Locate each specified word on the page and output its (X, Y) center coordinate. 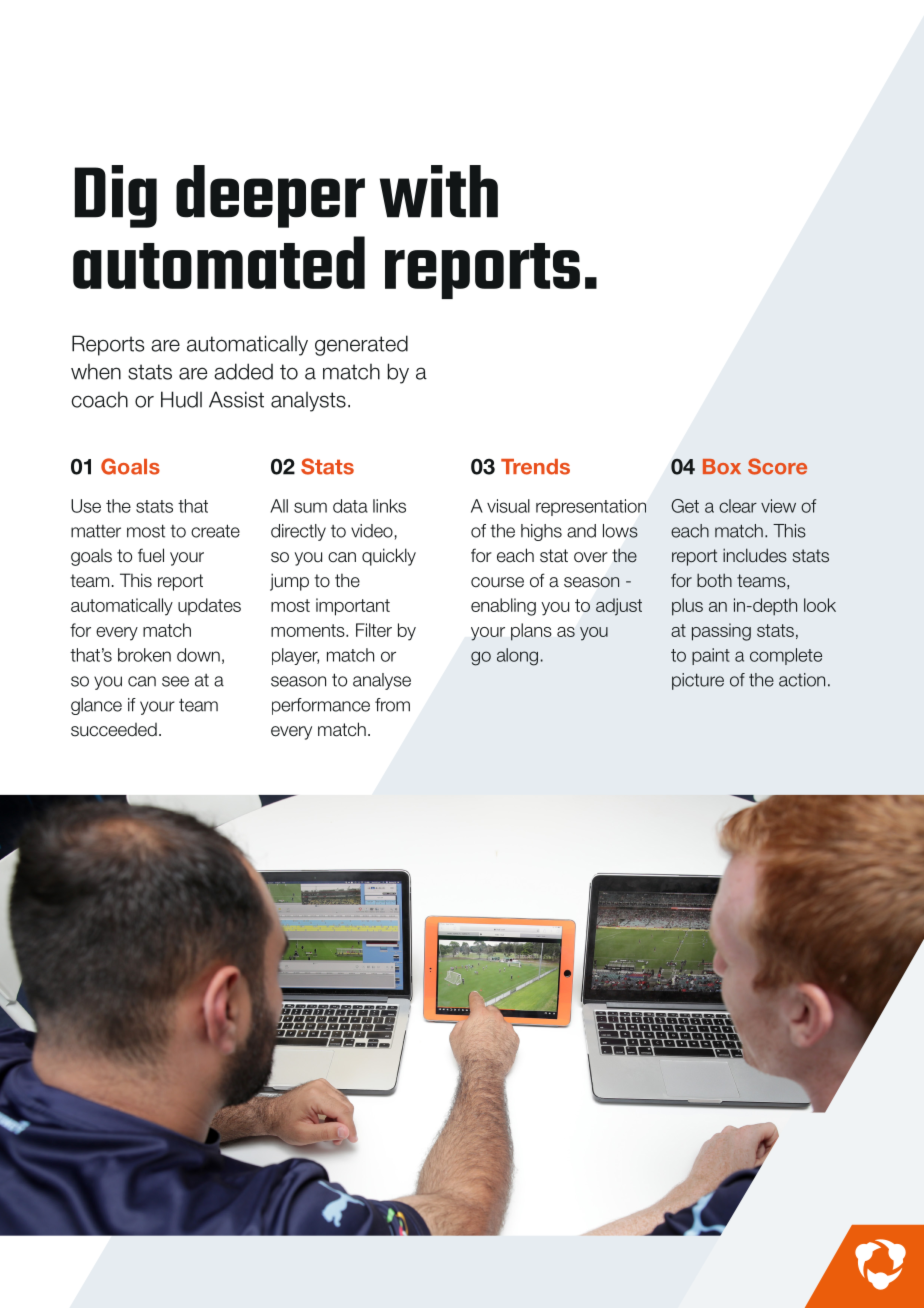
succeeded (114, 730)
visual (508, 506)
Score (777, 466)
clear (738, 506)
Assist (236, 399)
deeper (270, 196)
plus (687, 607)
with (439, 191)
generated (361, 345)
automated (219, 262)
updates (209, 606)
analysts (308, 402)
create (215, 531)
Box (722, 467)
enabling (503, 607)
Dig (116, 196)
